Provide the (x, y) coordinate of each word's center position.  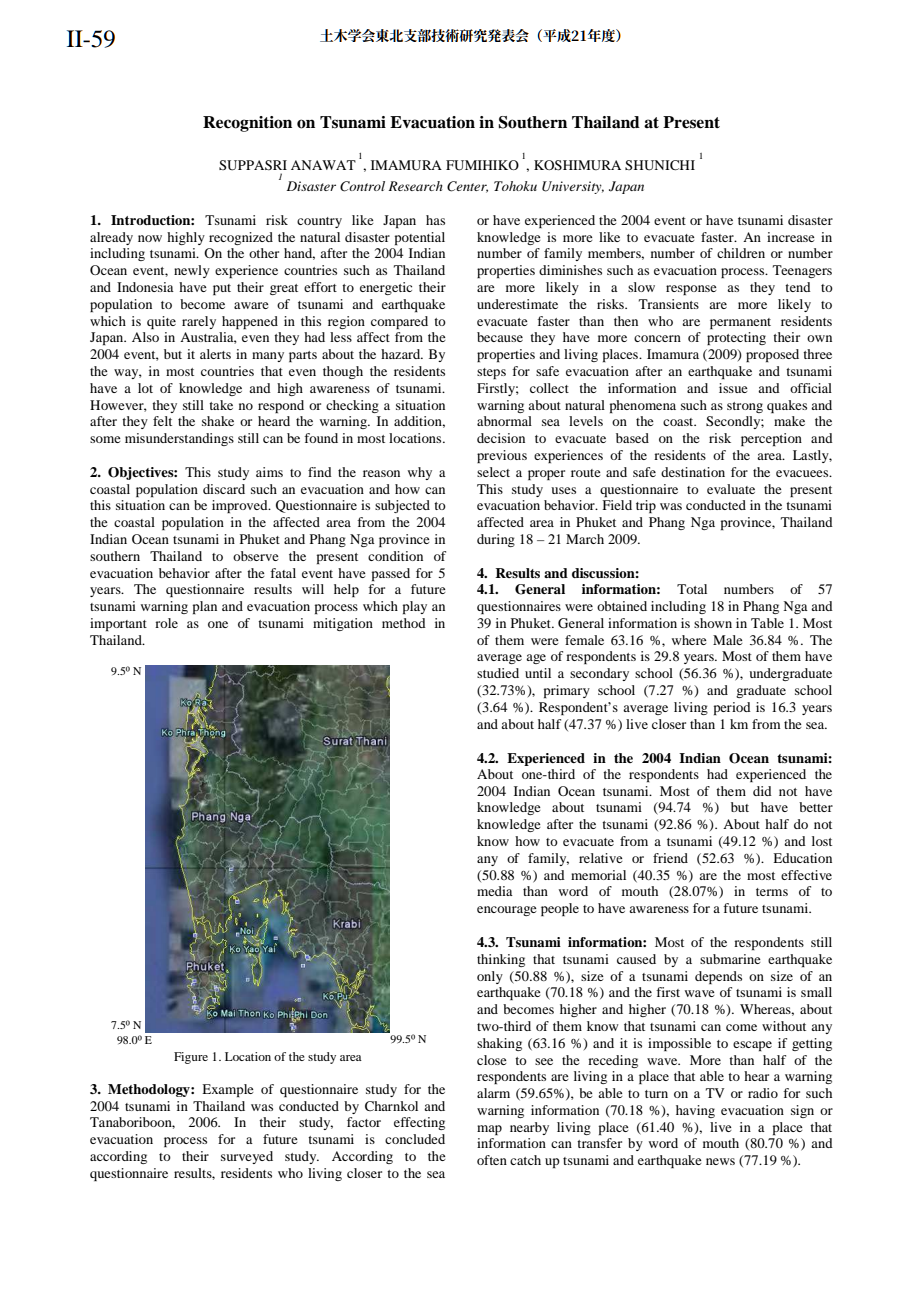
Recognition (247, 124)
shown (713, 623)
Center (467, 187)
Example (228, 1090)
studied (498, 673)
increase (791, 237)
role (166, 623)
